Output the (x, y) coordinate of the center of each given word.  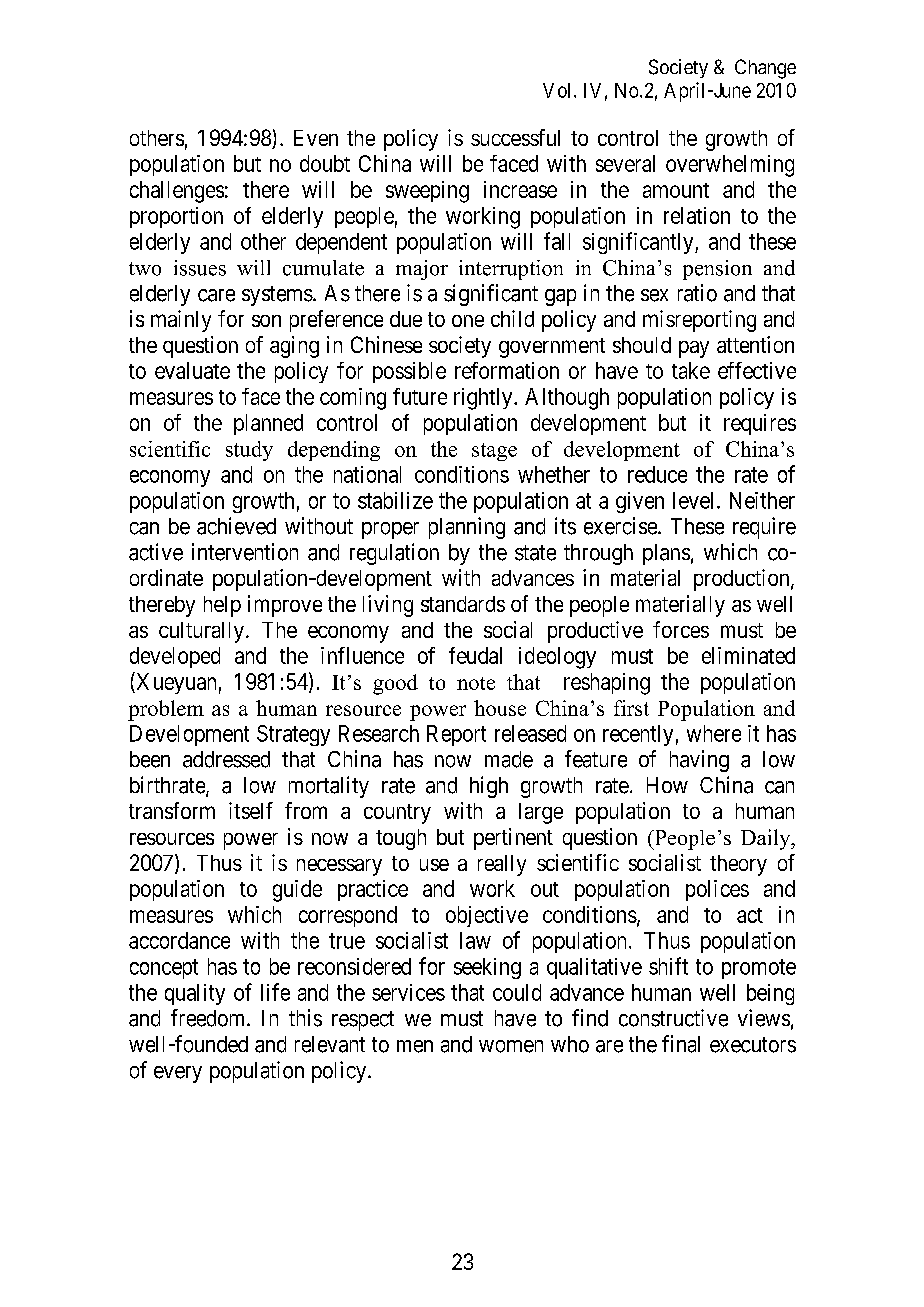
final (681, 1044)
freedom (209, 1018)
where (714, 733)
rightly (484, 399)
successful (515, 137)
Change (765, 69)
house (500, 708)
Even (316, 138)
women (511, 1046)
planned (268, 424)
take (691, 370)
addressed (226, 759)
